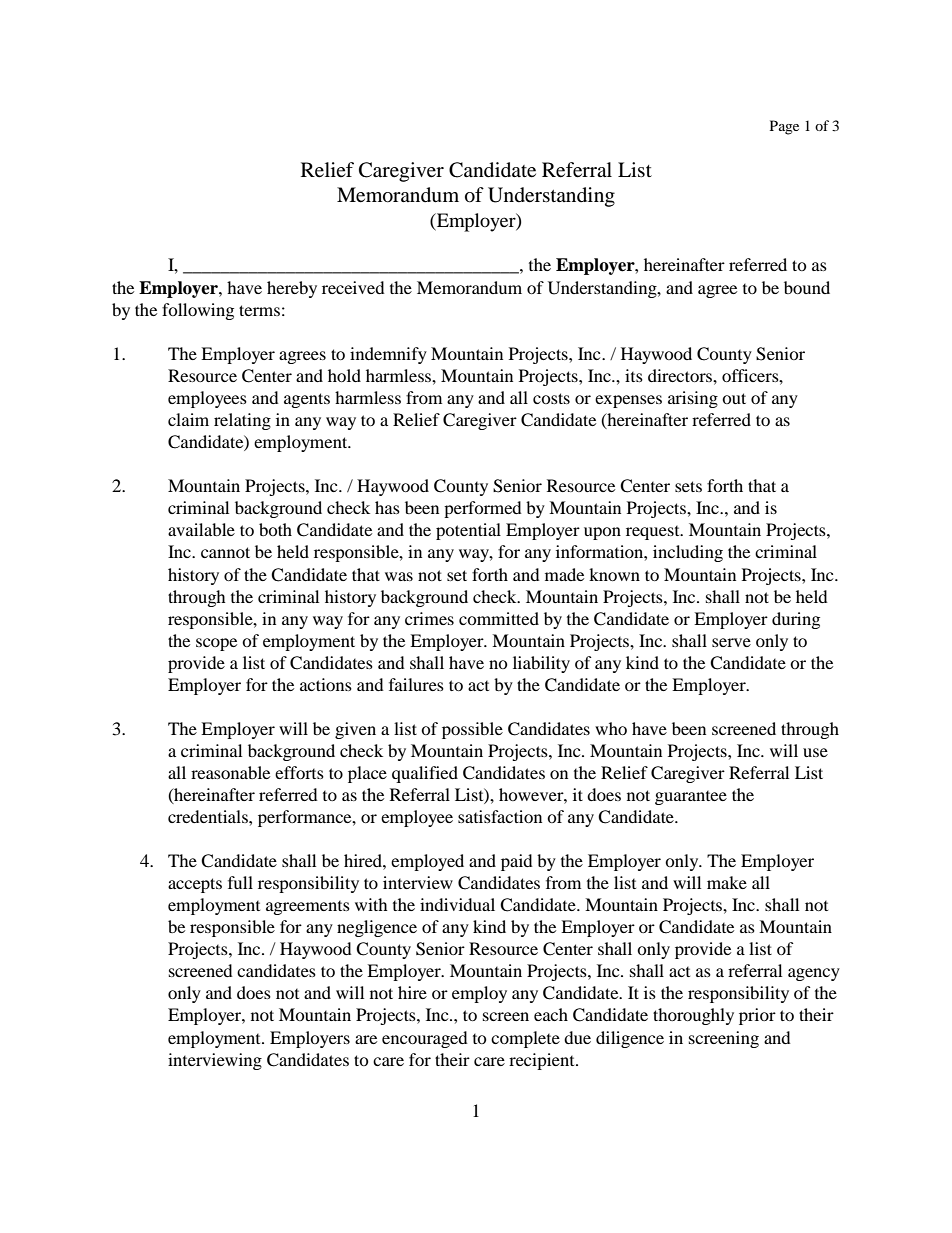 This screenshot has width=952, height=1233. I want to click on complete, so click(525, 1039).
